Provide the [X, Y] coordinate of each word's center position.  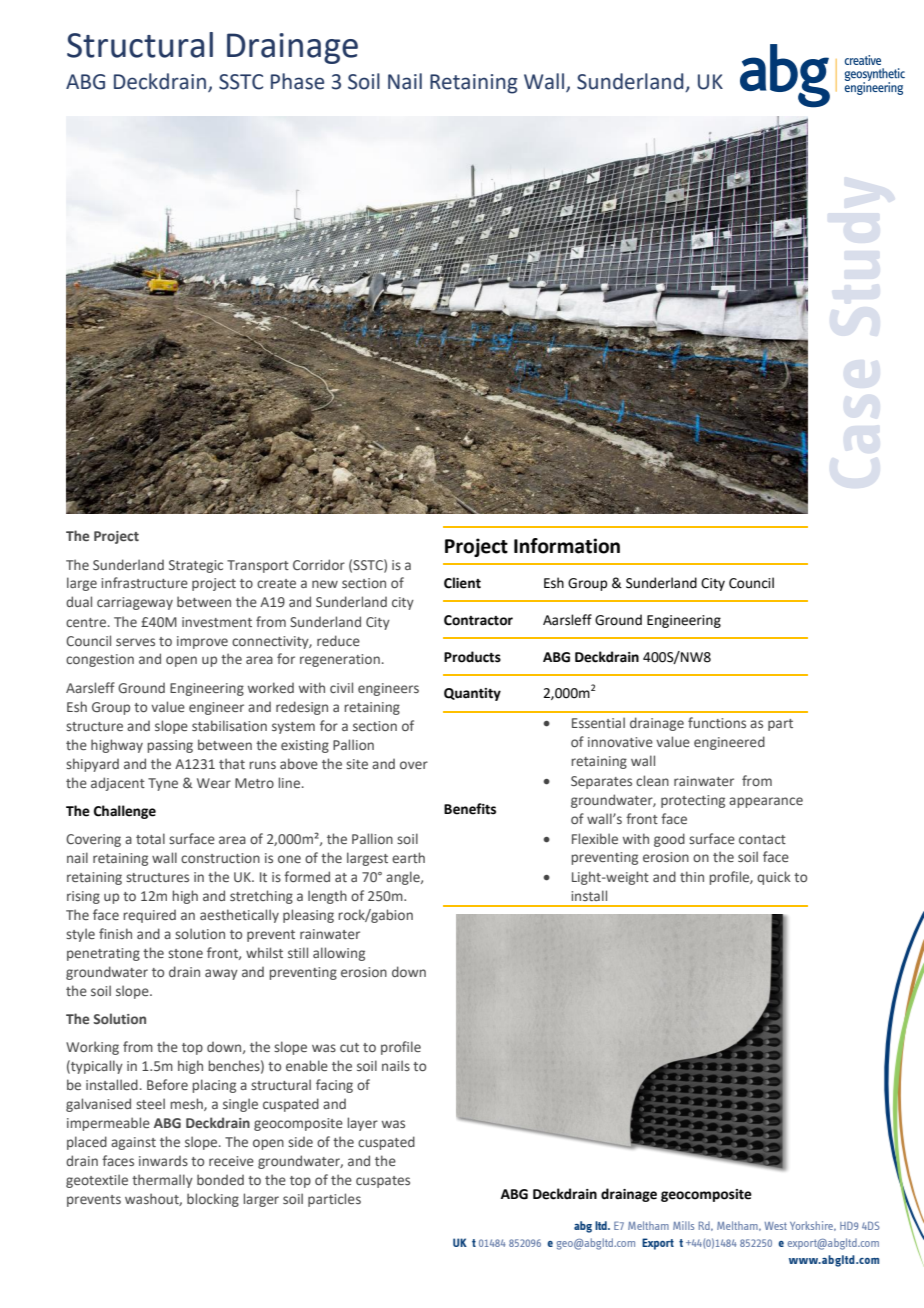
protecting [693, 801]
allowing [339, 954]
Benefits [470, 809]
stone [185, 953]
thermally [162, 1181]
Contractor [478, 620]
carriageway [135, 603]
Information [567, 546]
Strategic [196, 566]
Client [462, 583]
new [325, 584]
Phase [297, 81]
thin [692, 876]
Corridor [319, 564]
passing [170, 746]
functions [717, 722]
